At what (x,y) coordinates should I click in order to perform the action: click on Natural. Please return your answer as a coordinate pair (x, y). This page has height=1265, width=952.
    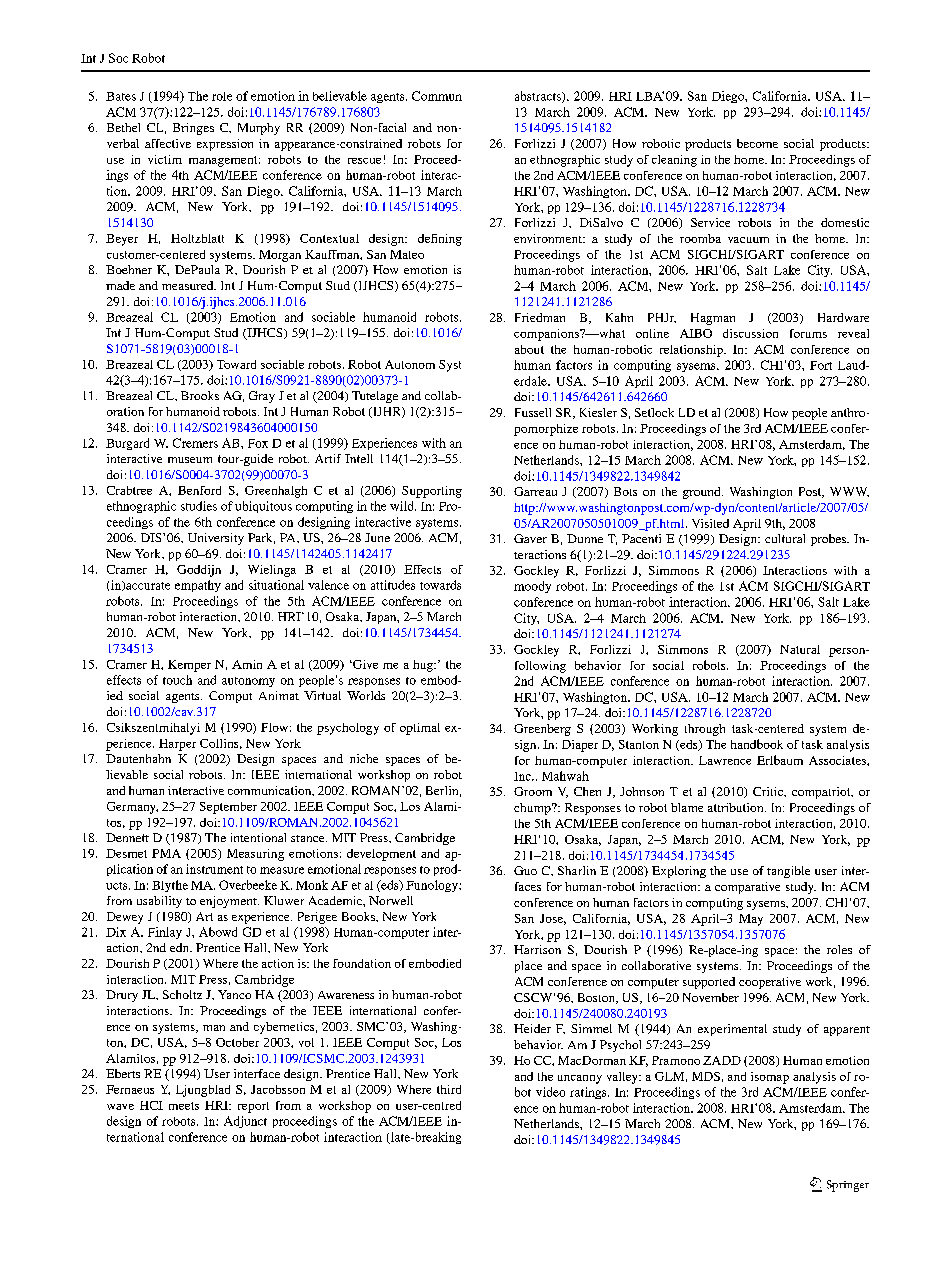
    Looking at the image, I should click on (800, 649).
